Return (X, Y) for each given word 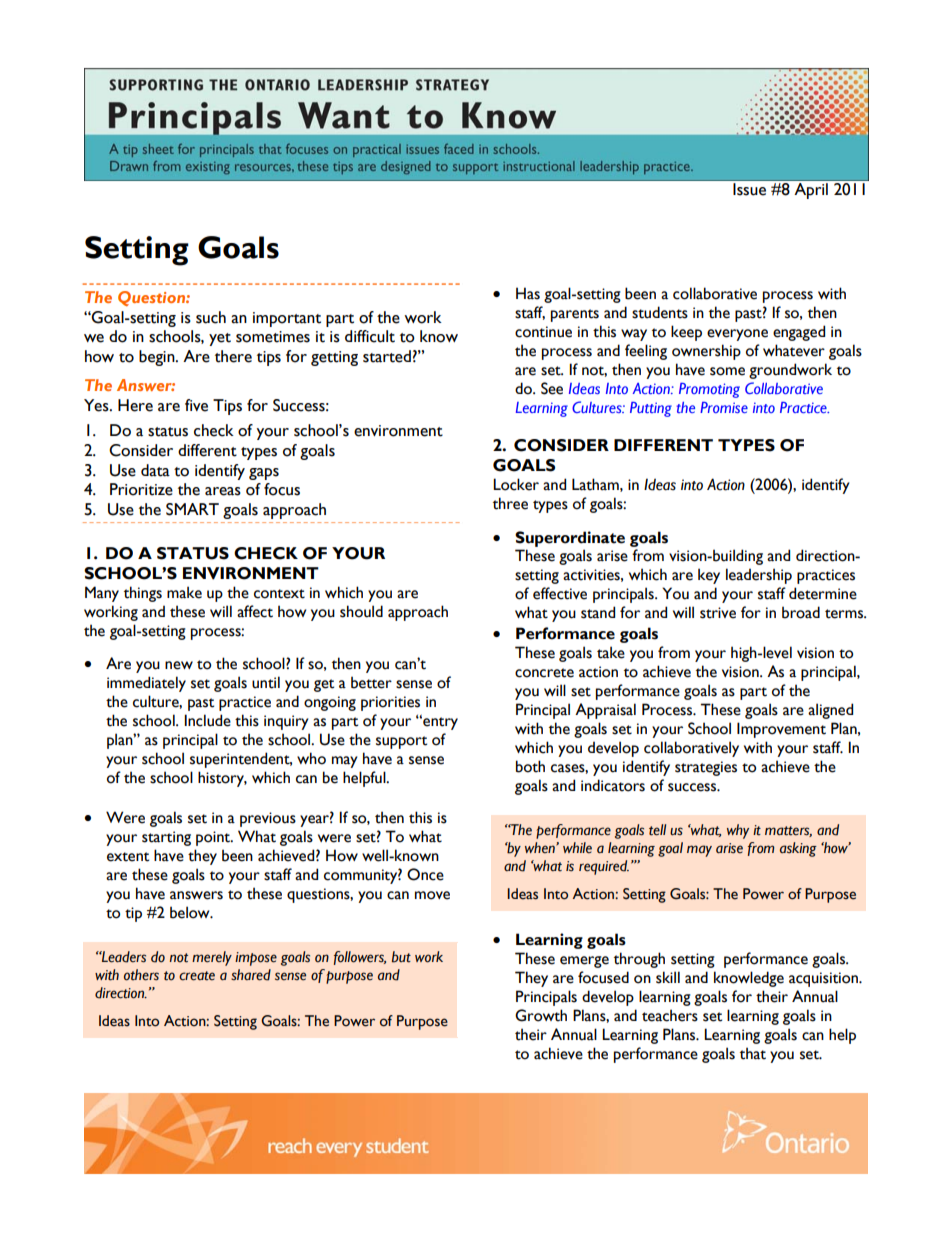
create (197, 976)
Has (528, 293)
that (753, 1053)
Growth (541, 1015)
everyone (737, 335)
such (211, 317)
